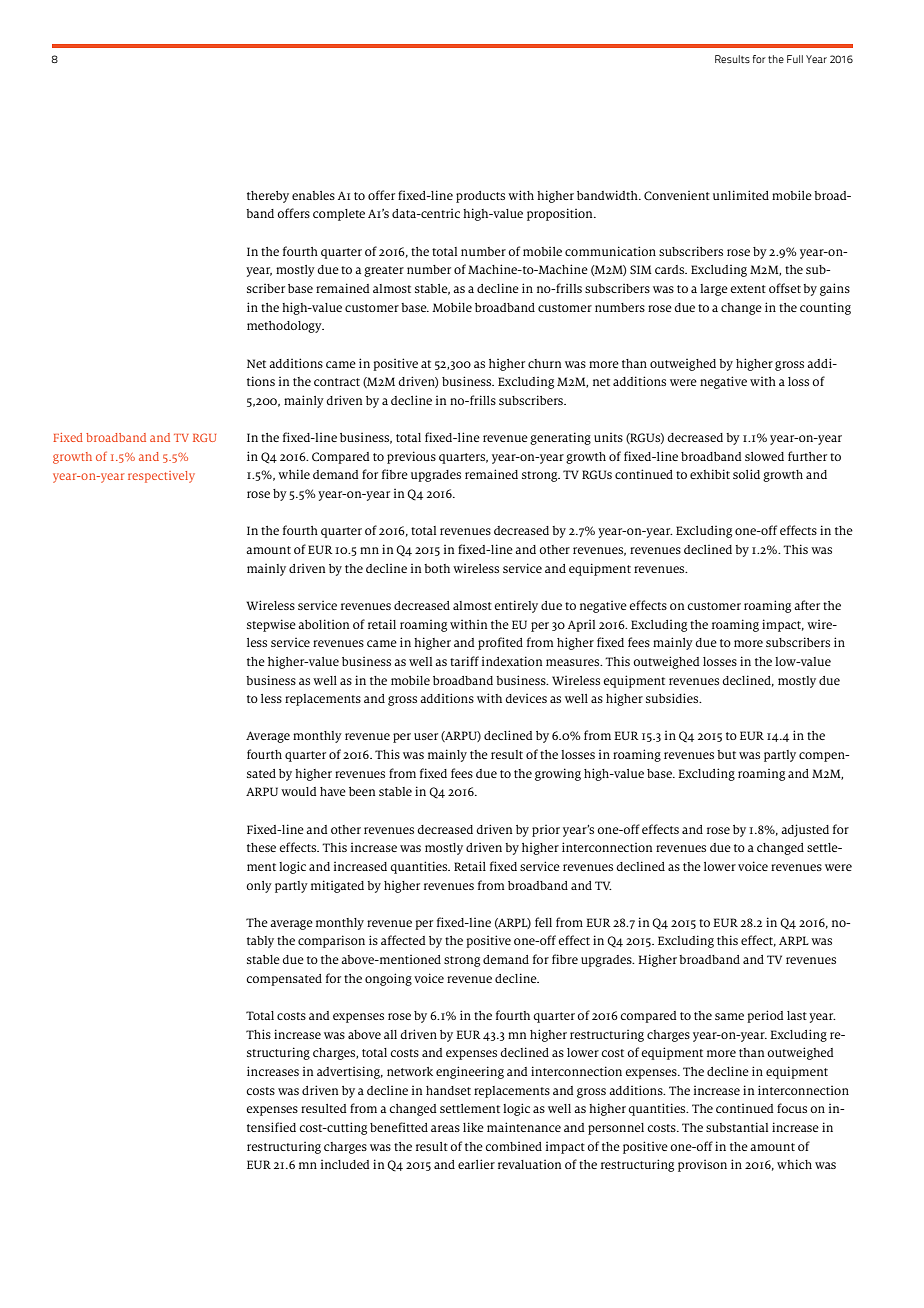 The height and width of the image is (1308, 924). What do you see at coordinates (299, 791) in the image?
I see `would` at bounding box center [299, 791].
